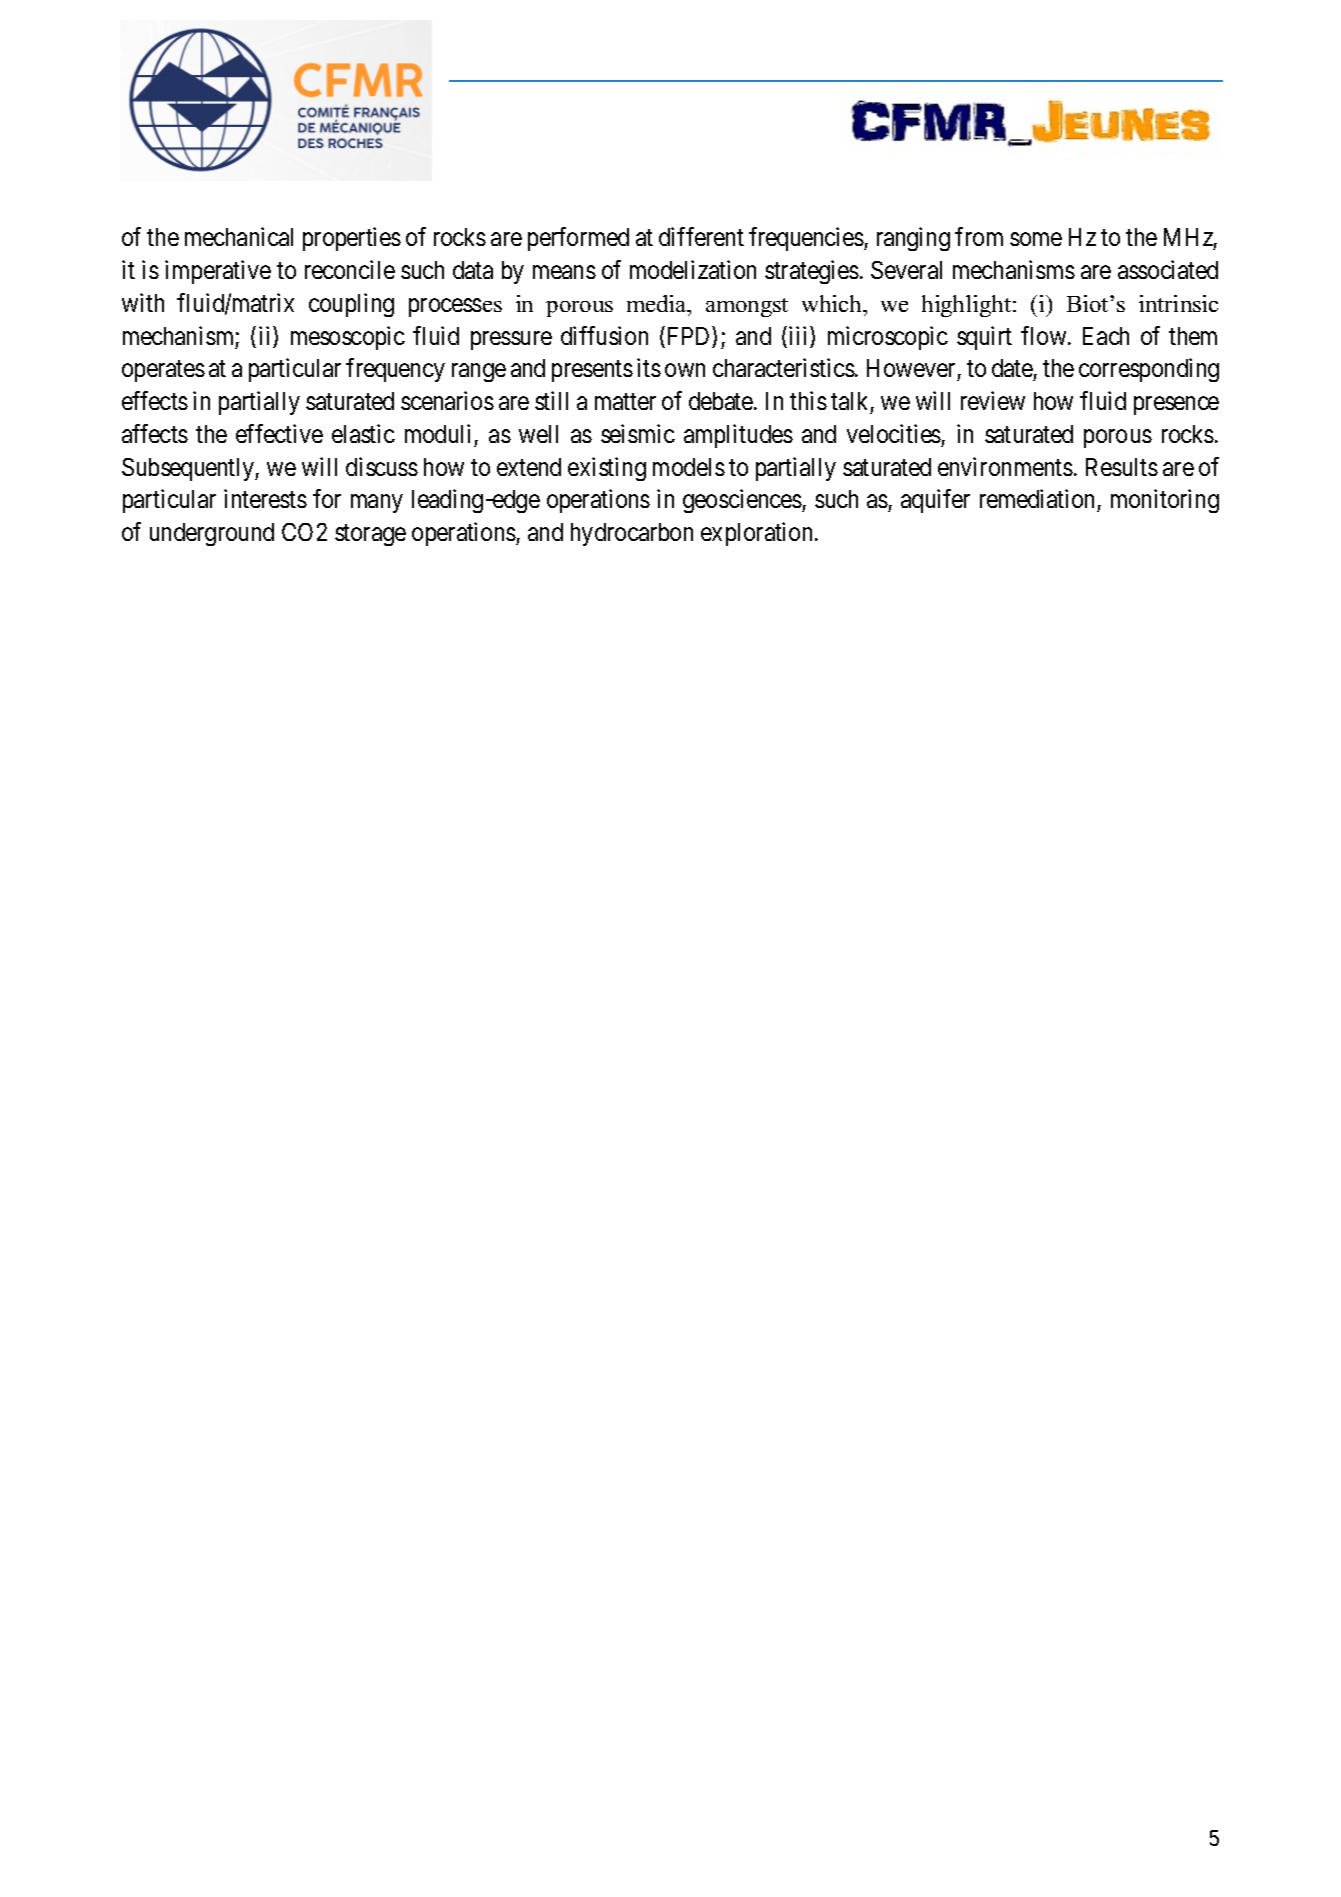 This document has width=1341, height=1897. Describe the element at coordinates (632, 534) in the document. I see `hydrocarbon` at that location.
